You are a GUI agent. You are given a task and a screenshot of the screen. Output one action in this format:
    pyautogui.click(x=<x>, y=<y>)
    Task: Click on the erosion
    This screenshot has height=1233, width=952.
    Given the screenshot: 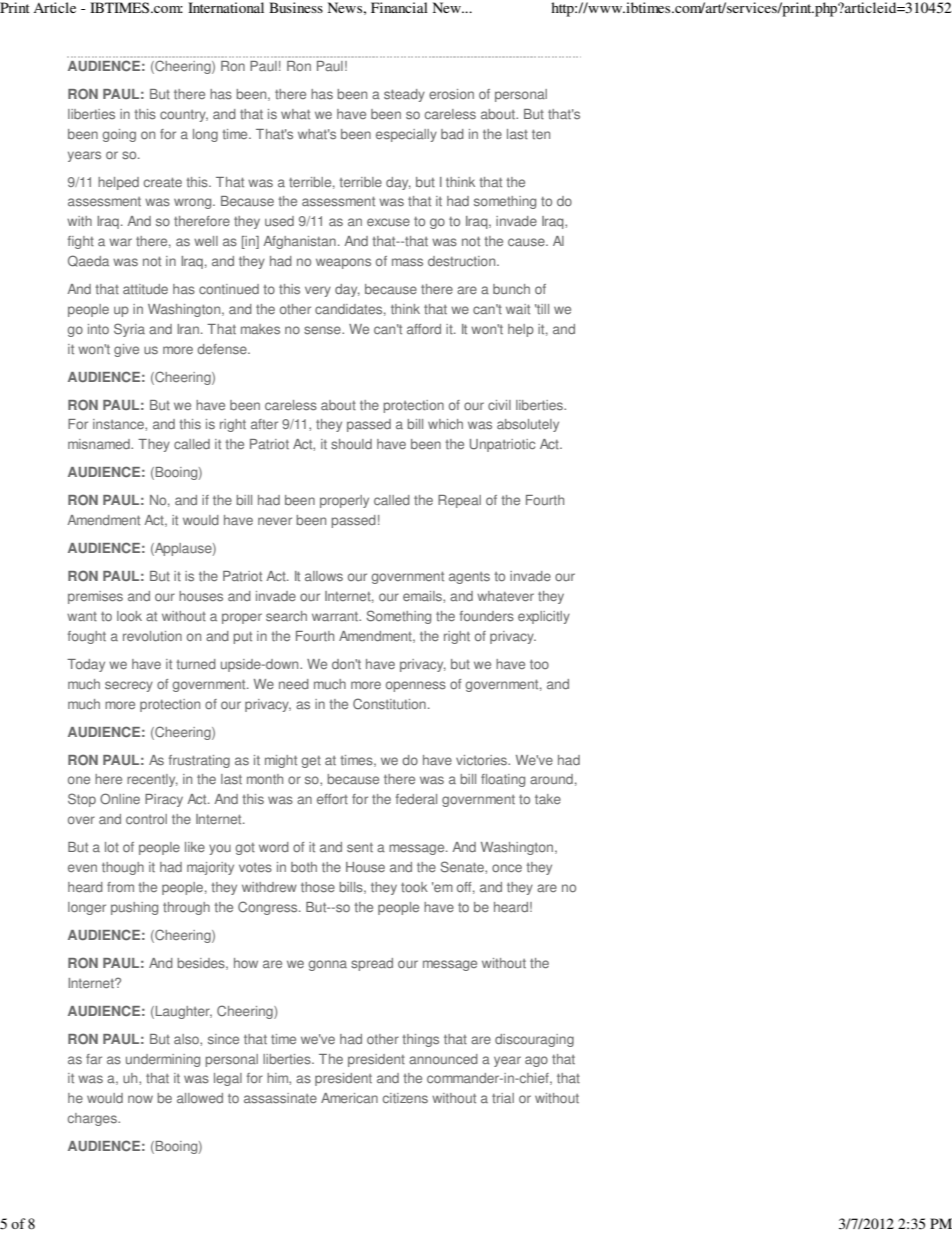 What is the action you would take?
    pyautogui.click(x=451, y=94)
